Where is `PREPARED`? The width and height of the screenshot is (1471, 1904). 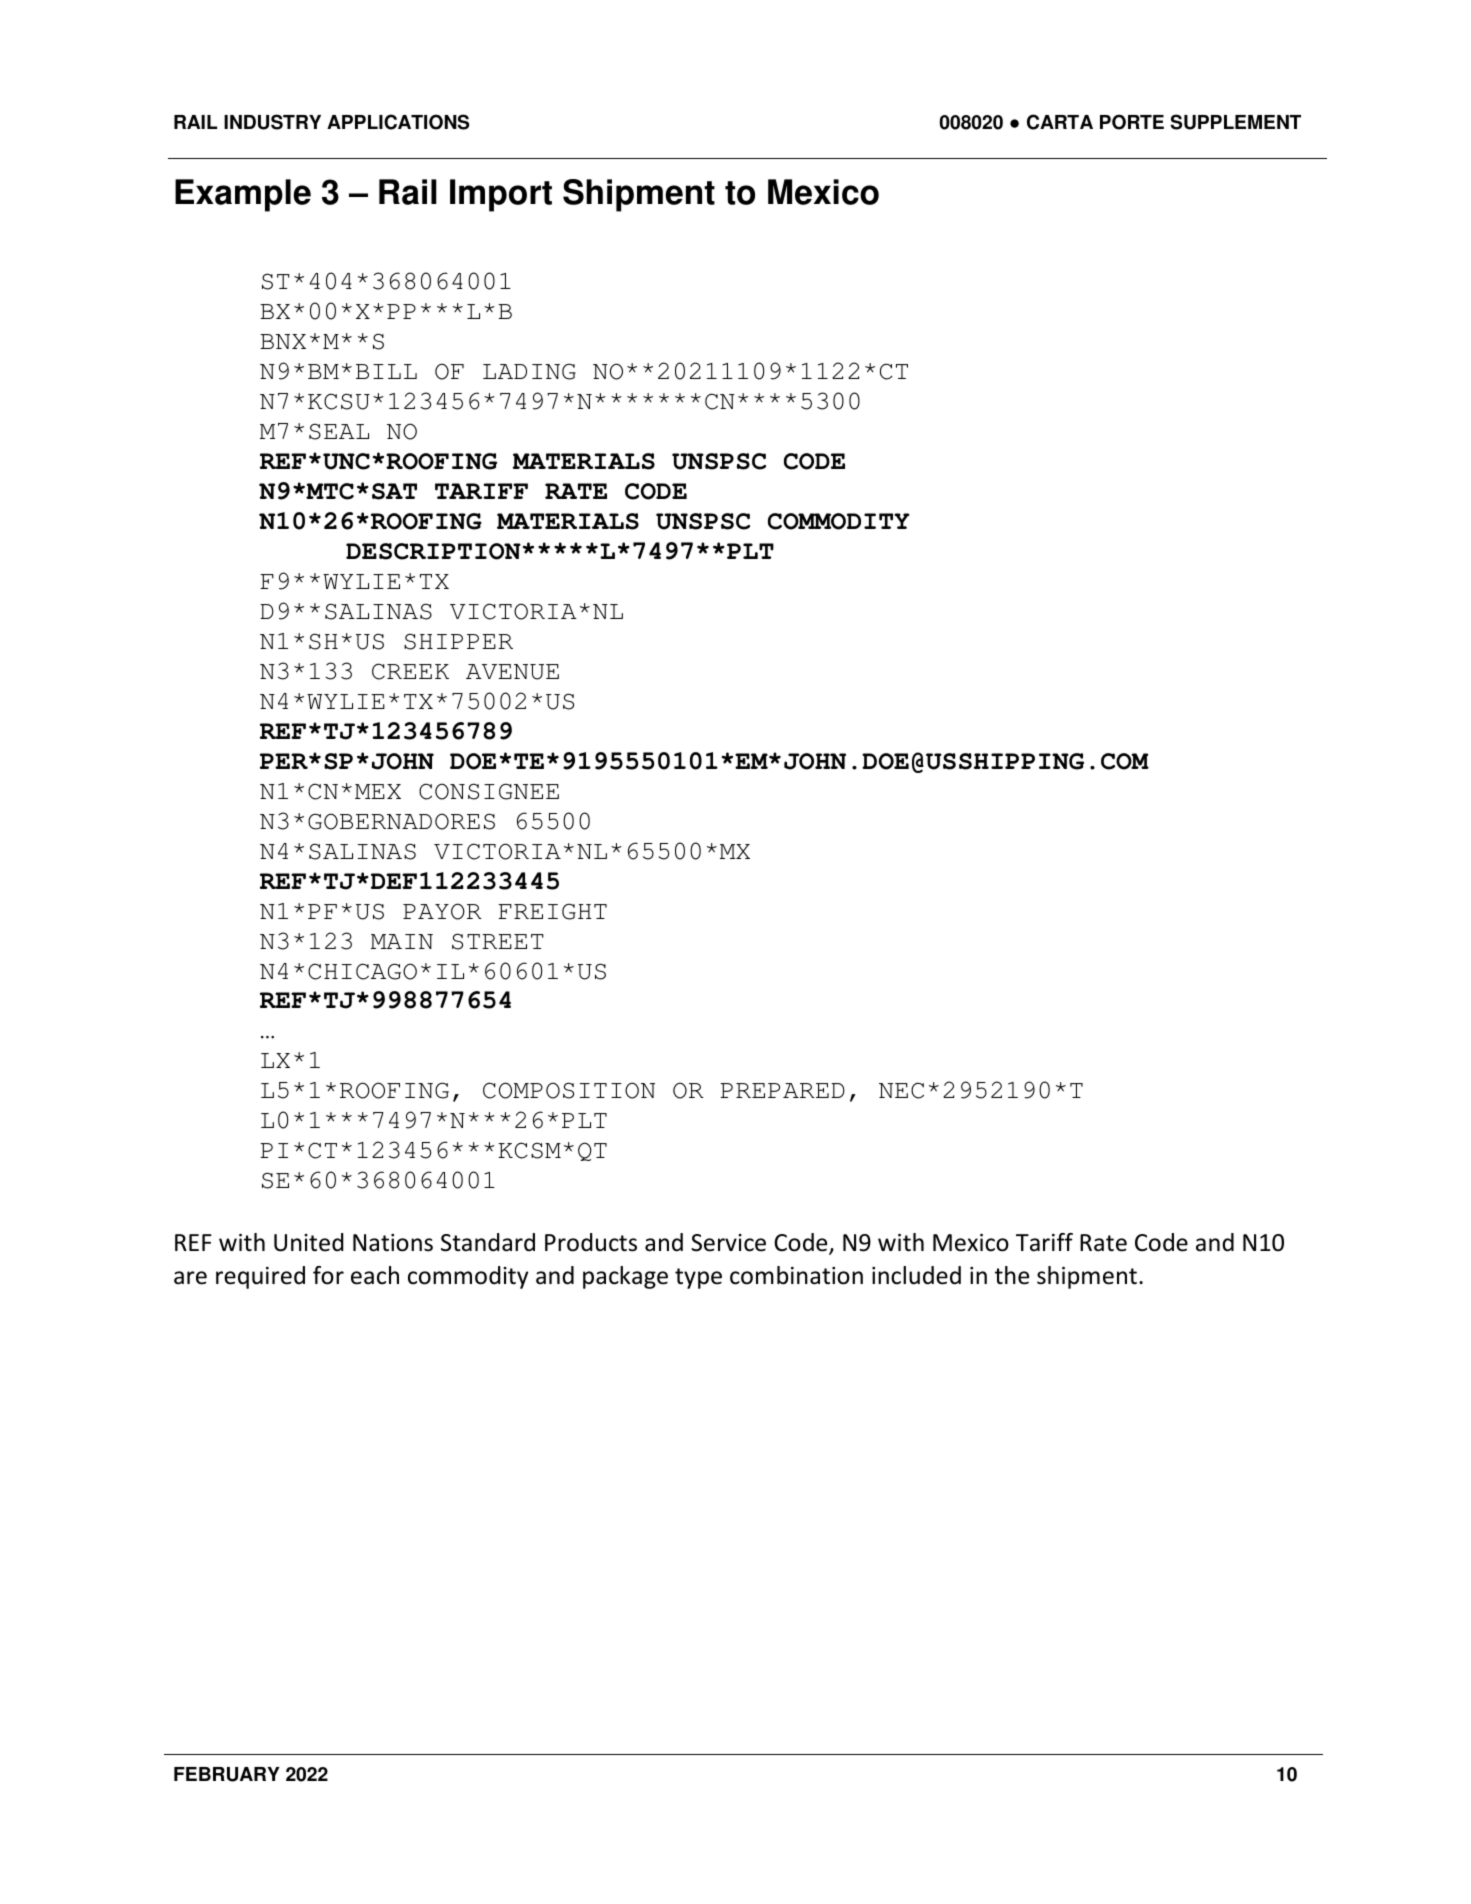
PREPARED is located at coordinates (782, 1090).
